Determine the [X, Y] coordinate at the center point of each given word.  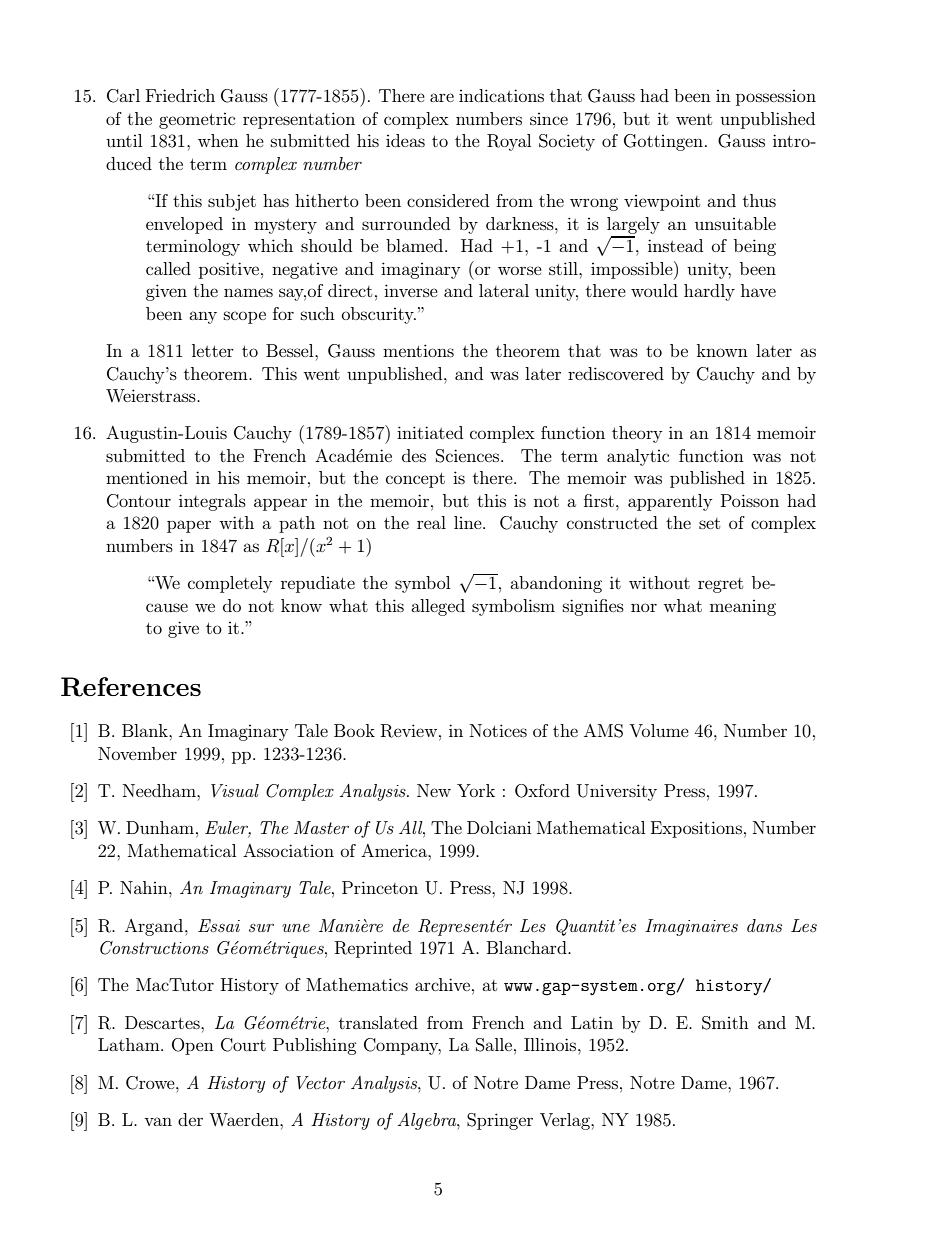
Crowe [151, 1083]
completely [230, 584]
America [395, 850]
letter [213, 350]
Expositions [696, 829]
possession [776, 98]
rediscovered [616, 373]
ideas [405, 140]
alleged [438, 607]
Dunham [160, 827]
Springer [500, 1121]
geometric [197, 121]
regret [720, 585]
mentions [418, 350]
